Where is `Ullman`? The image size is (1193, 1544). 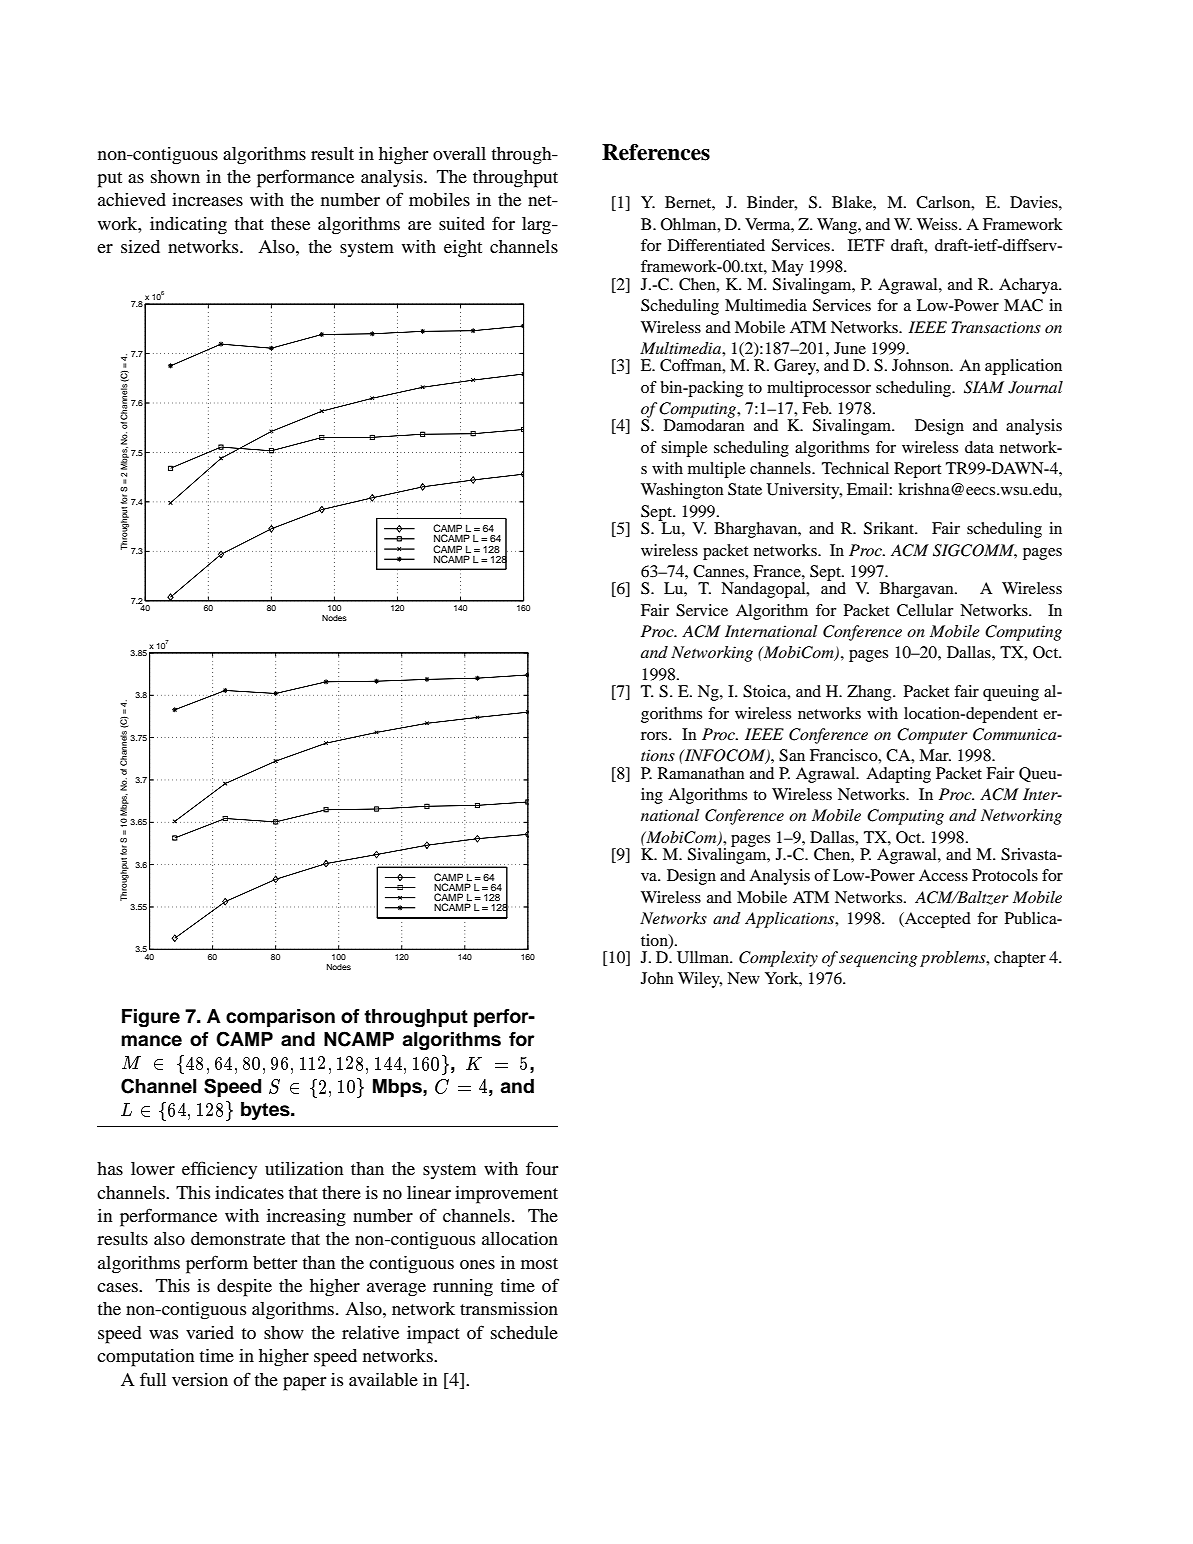
Ullman is located at coordinates (704, 957).
